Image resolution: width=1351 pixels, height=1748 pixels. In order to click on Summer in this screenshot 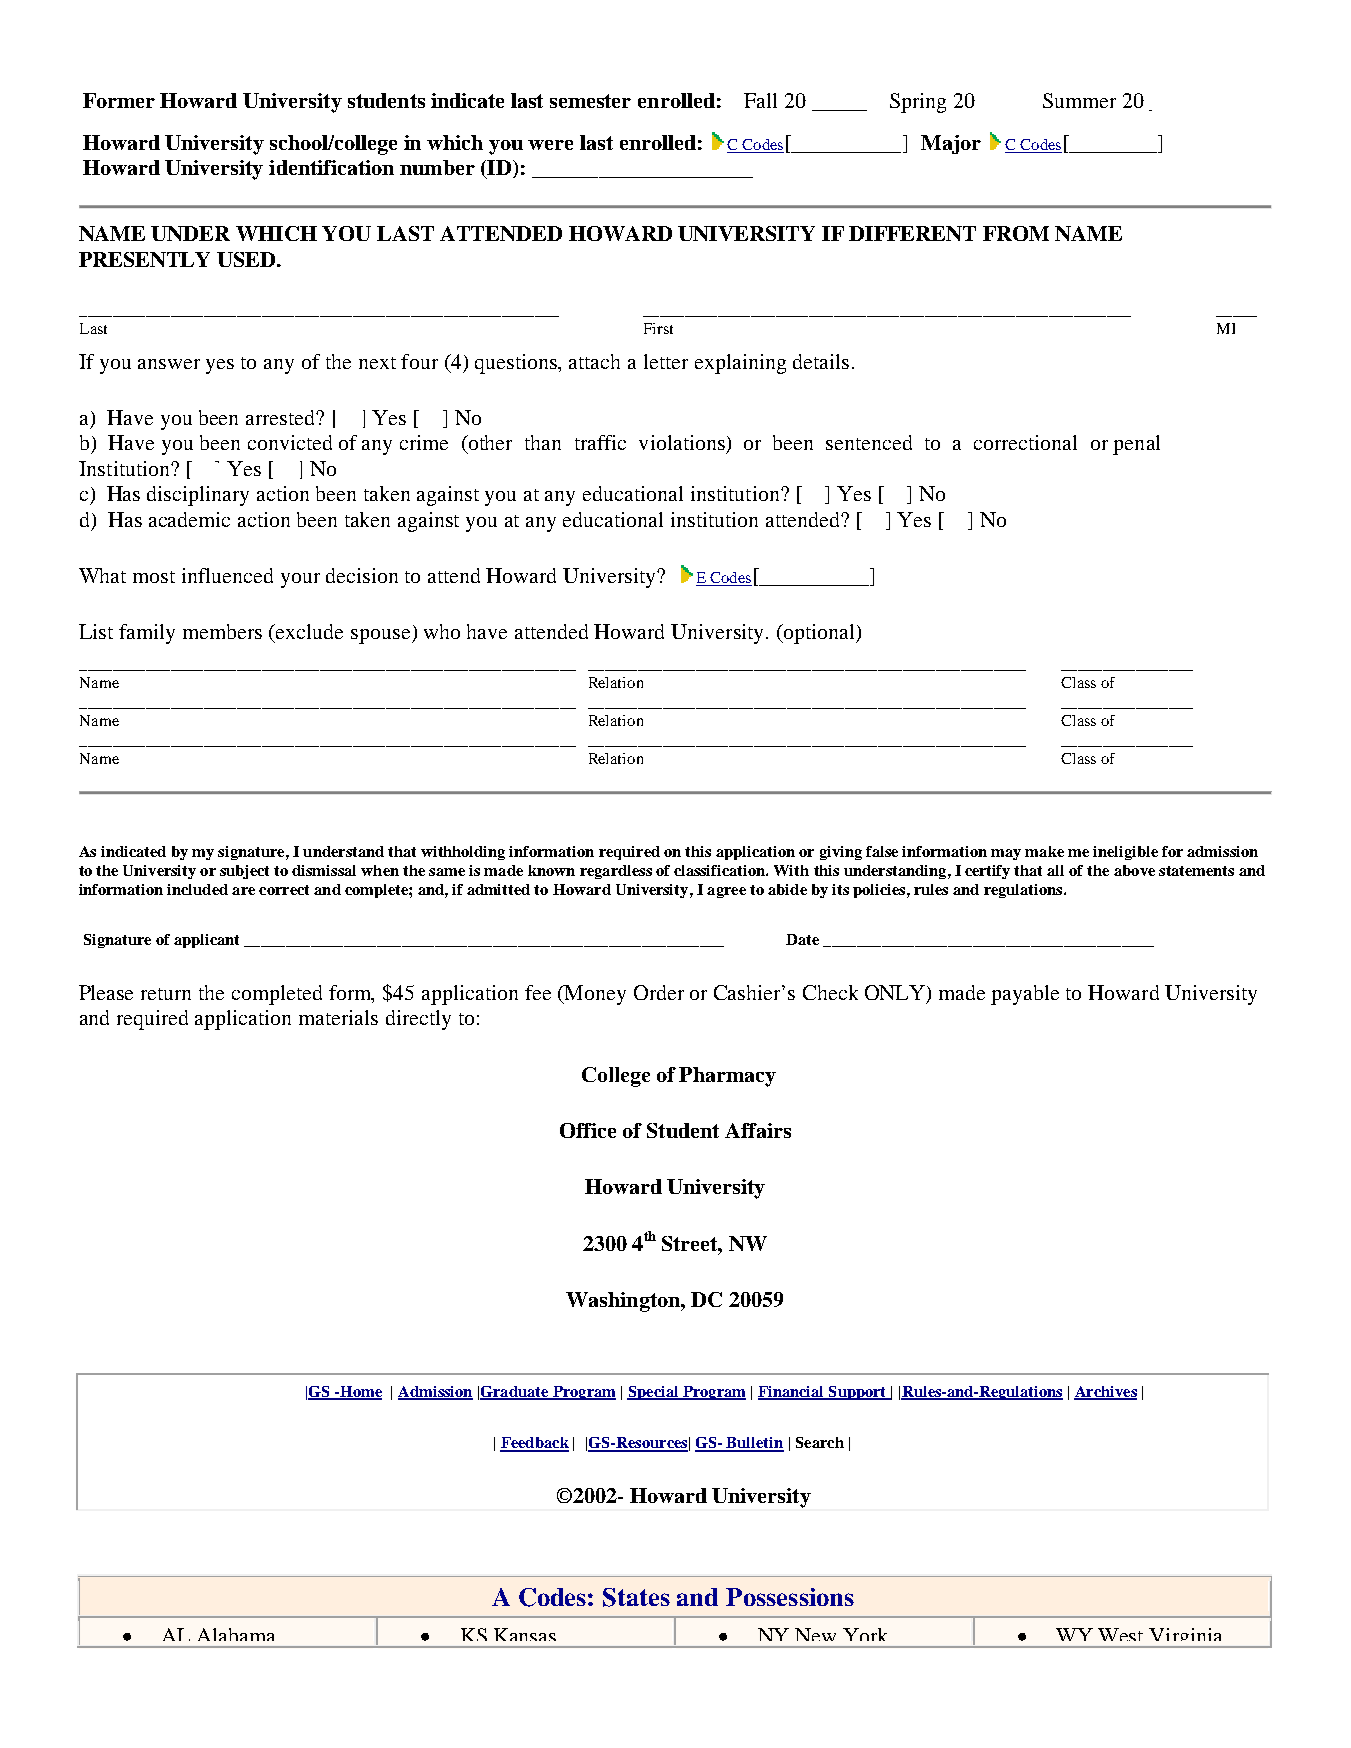, I will do `click(1079, 100)`.
